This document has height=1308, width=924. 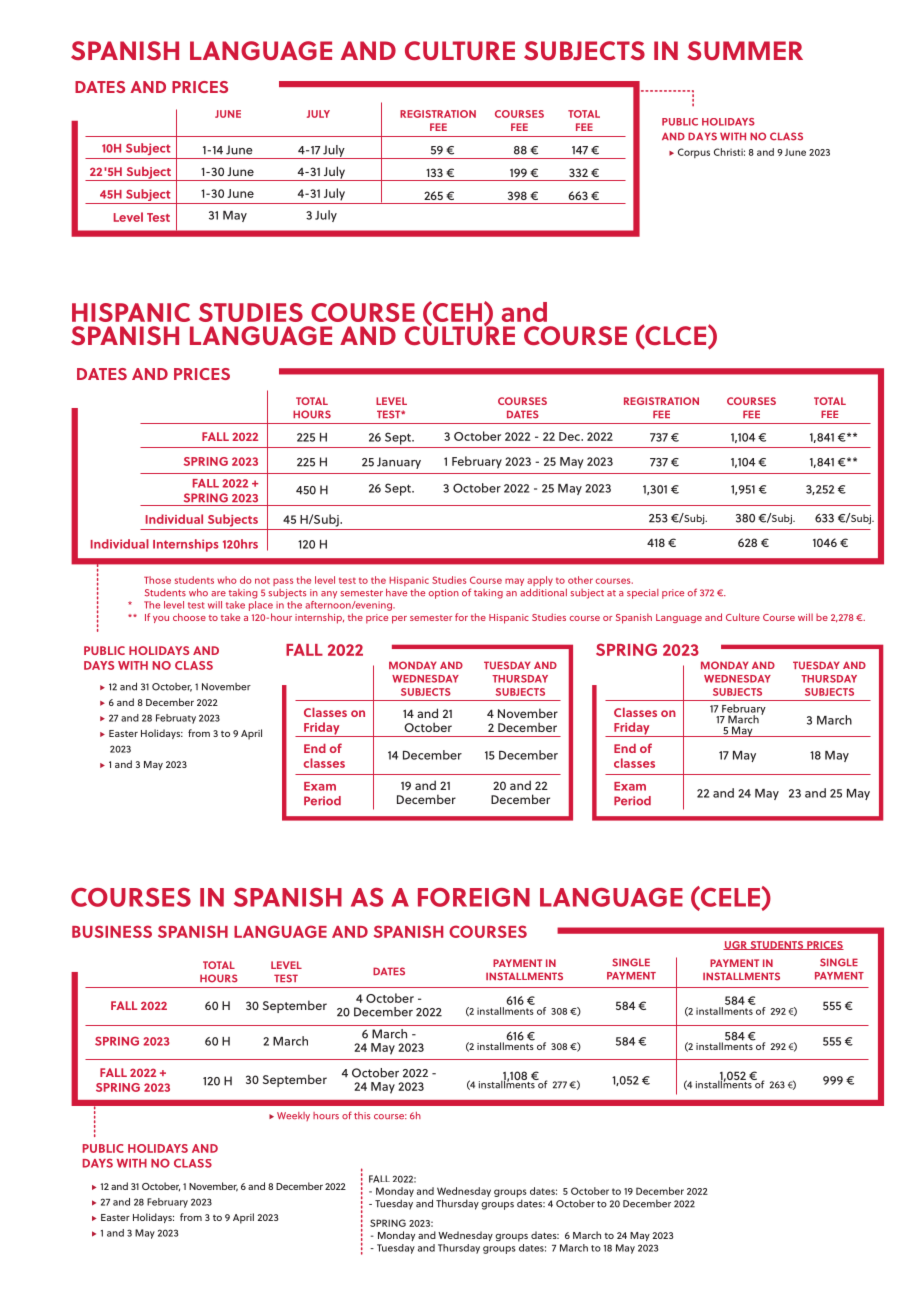 I want to click on option, so click(x=444, y=594).
